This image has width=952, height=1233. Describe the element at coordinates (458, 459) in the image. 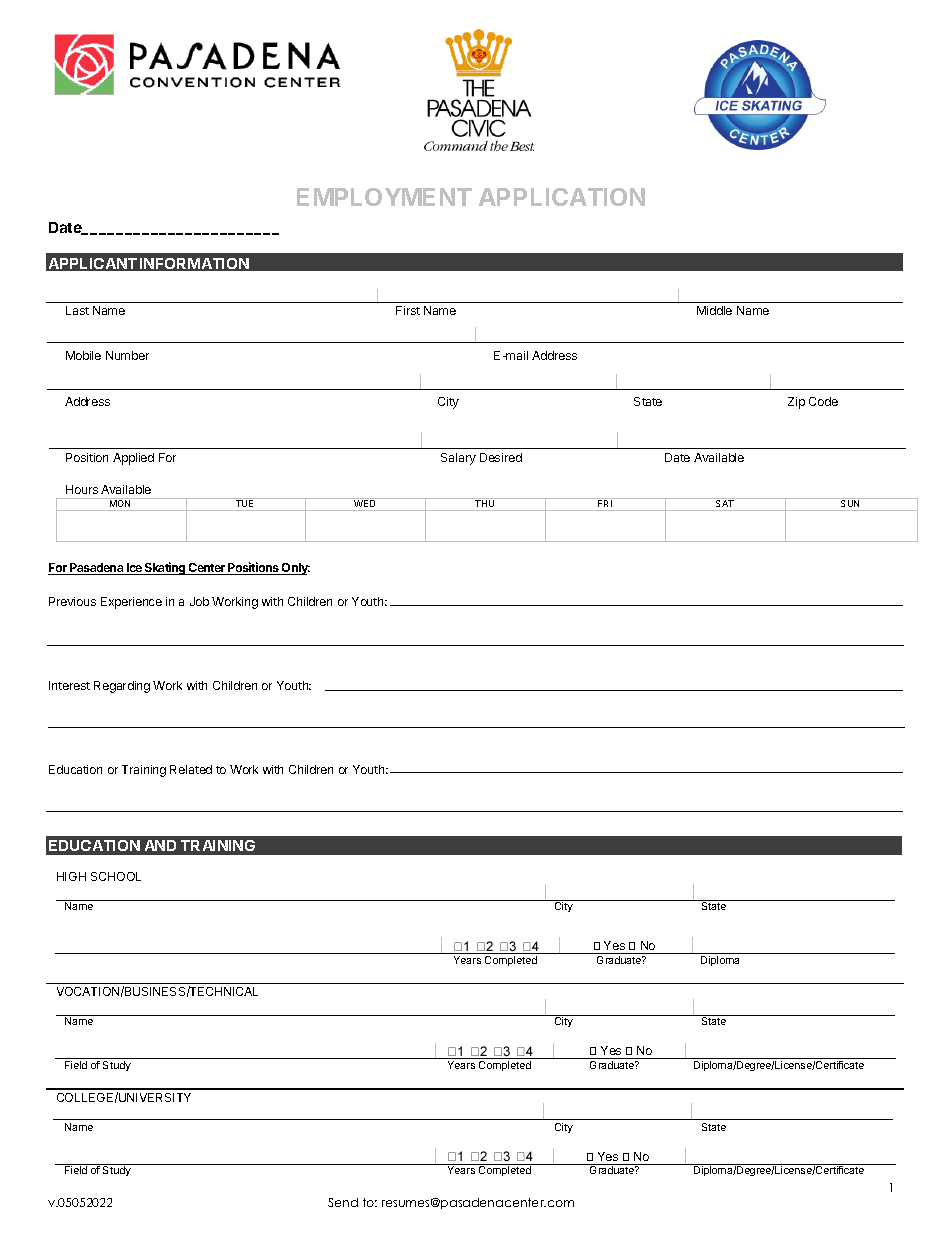

I see `Salary` at that location.
